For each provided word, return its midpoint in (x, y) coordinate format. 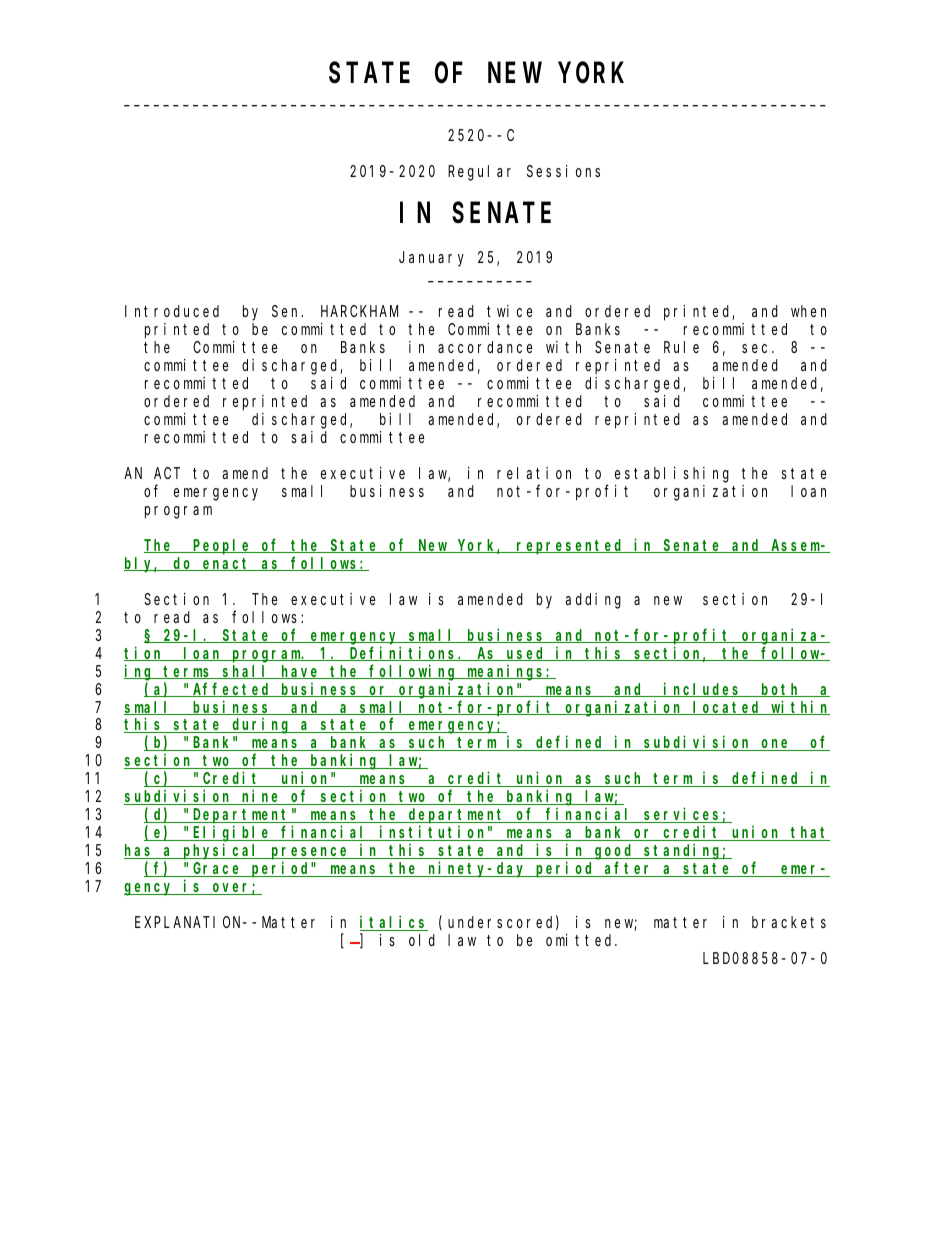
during (261, 726)
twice (510, 311)
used (526, 654)
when (808, 311)
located (728, 708)
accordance (485, 347)
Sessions (563, 171)
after (629, 869)
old (422, 940)
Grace (217, 870)
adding (593, 601)
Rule (681, 347)
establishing (672, 475)
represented (571, 547)
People (222, 547)
